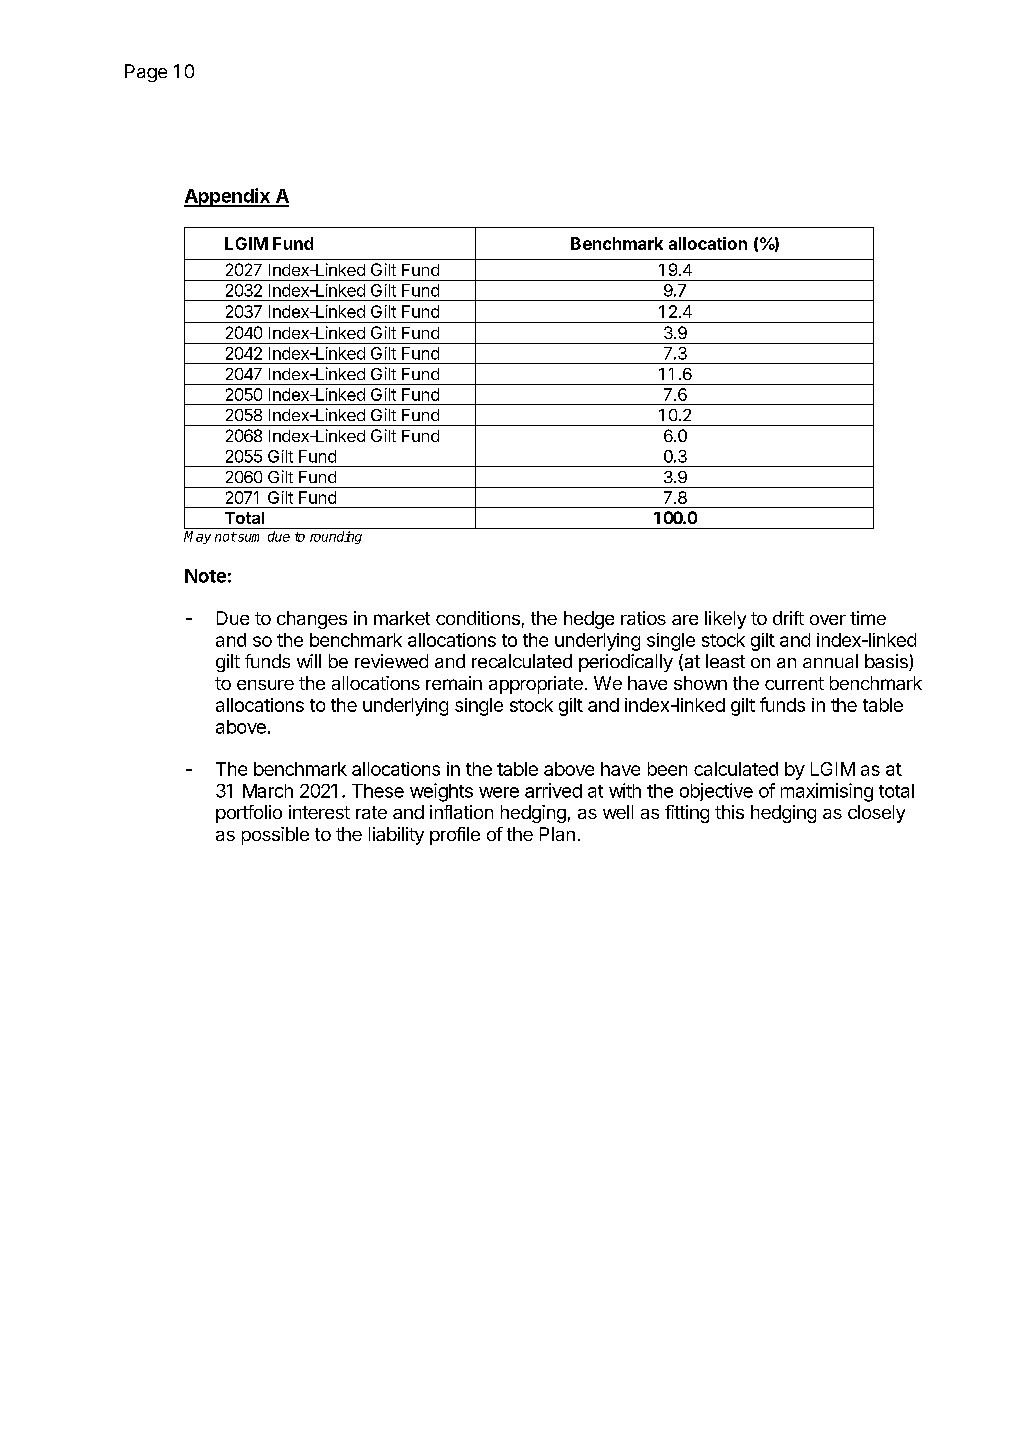  I want to click on rounding, so click(336, 537).
